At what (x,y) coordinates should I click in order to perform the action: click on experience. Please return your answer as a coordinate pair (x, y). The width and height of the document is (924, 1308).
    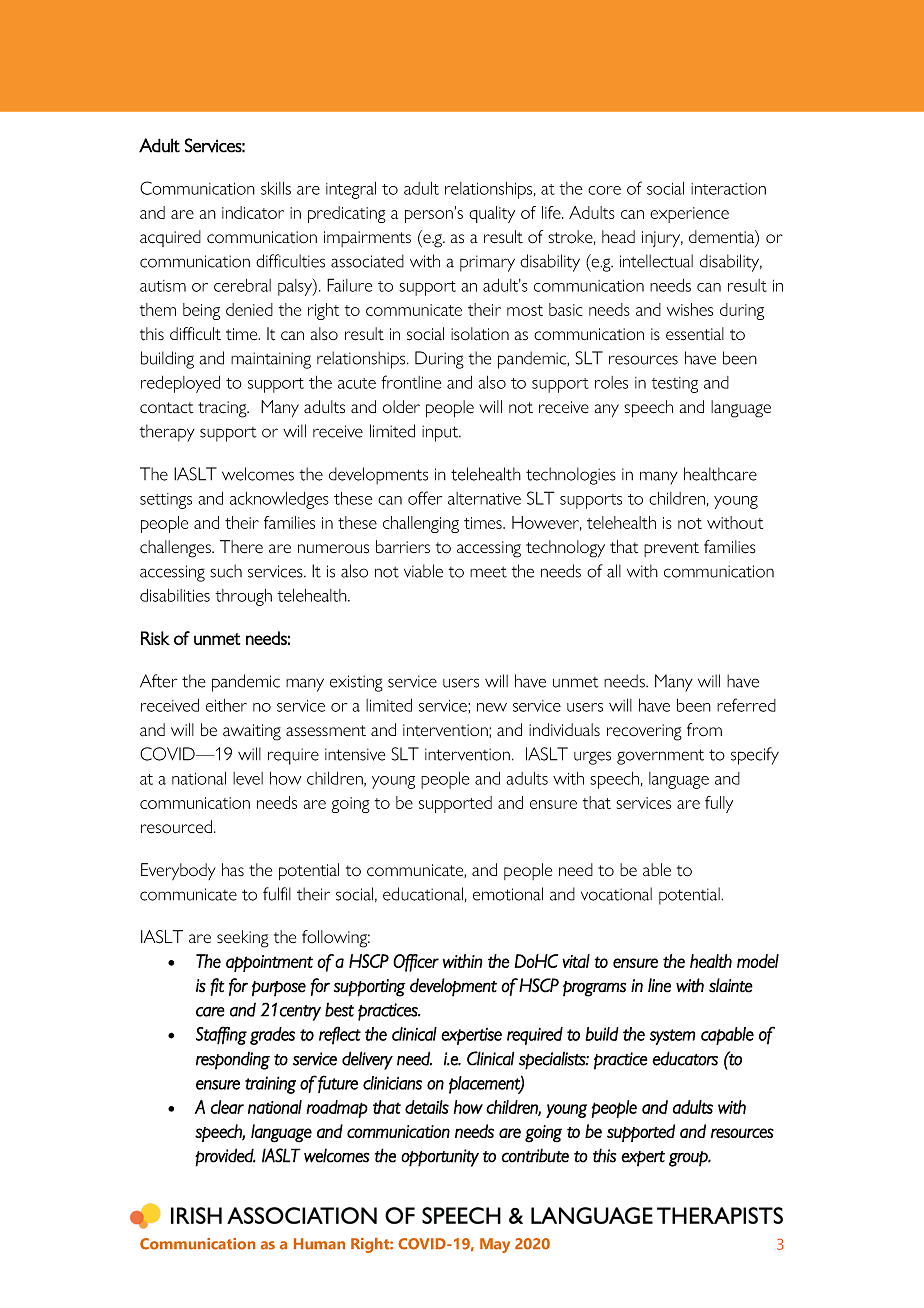
    Looking at the image, I should click on (689, 215).
